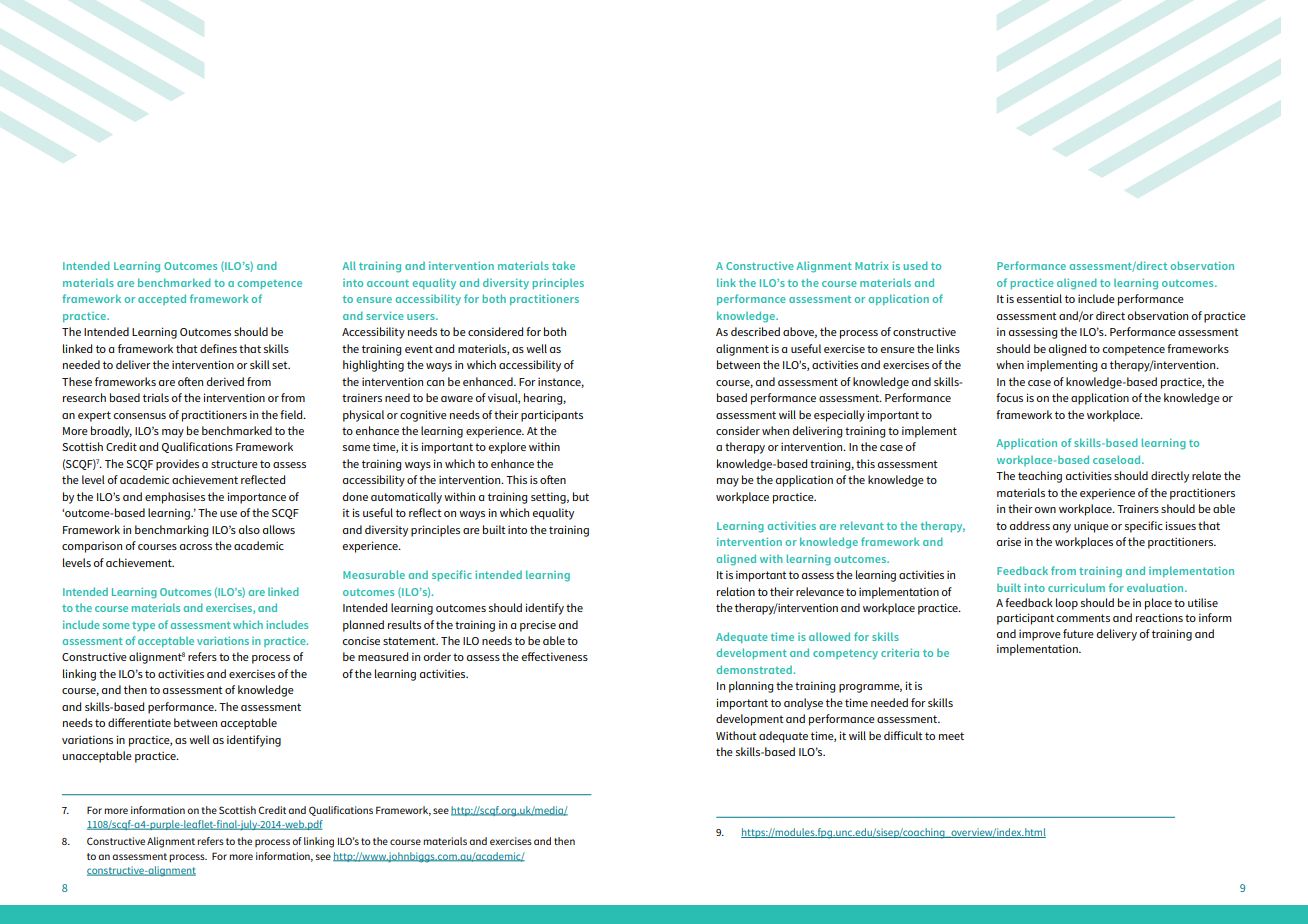 The width and height of the image is (1308, 924). I want to click on explore, so click(507, 448).
